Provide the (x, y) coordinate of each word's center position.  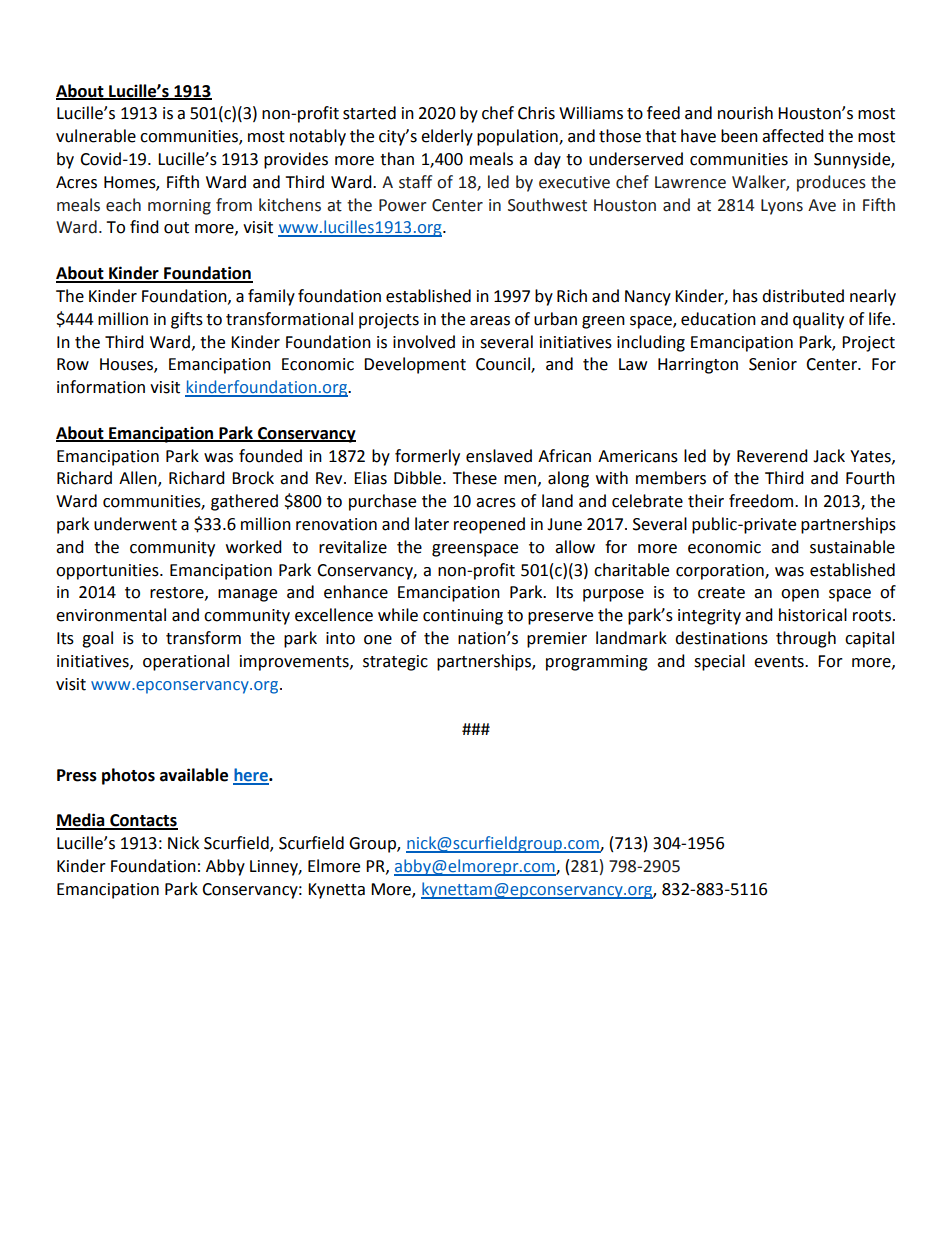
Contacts (143, 821)
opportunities (108, 572)
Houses (127, 365)
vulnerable (96, 136)
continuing (463, 617)
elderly (447, 137)
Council (504, 365)
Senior (773, 364)
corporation (721, 572)
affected (793, 136)
